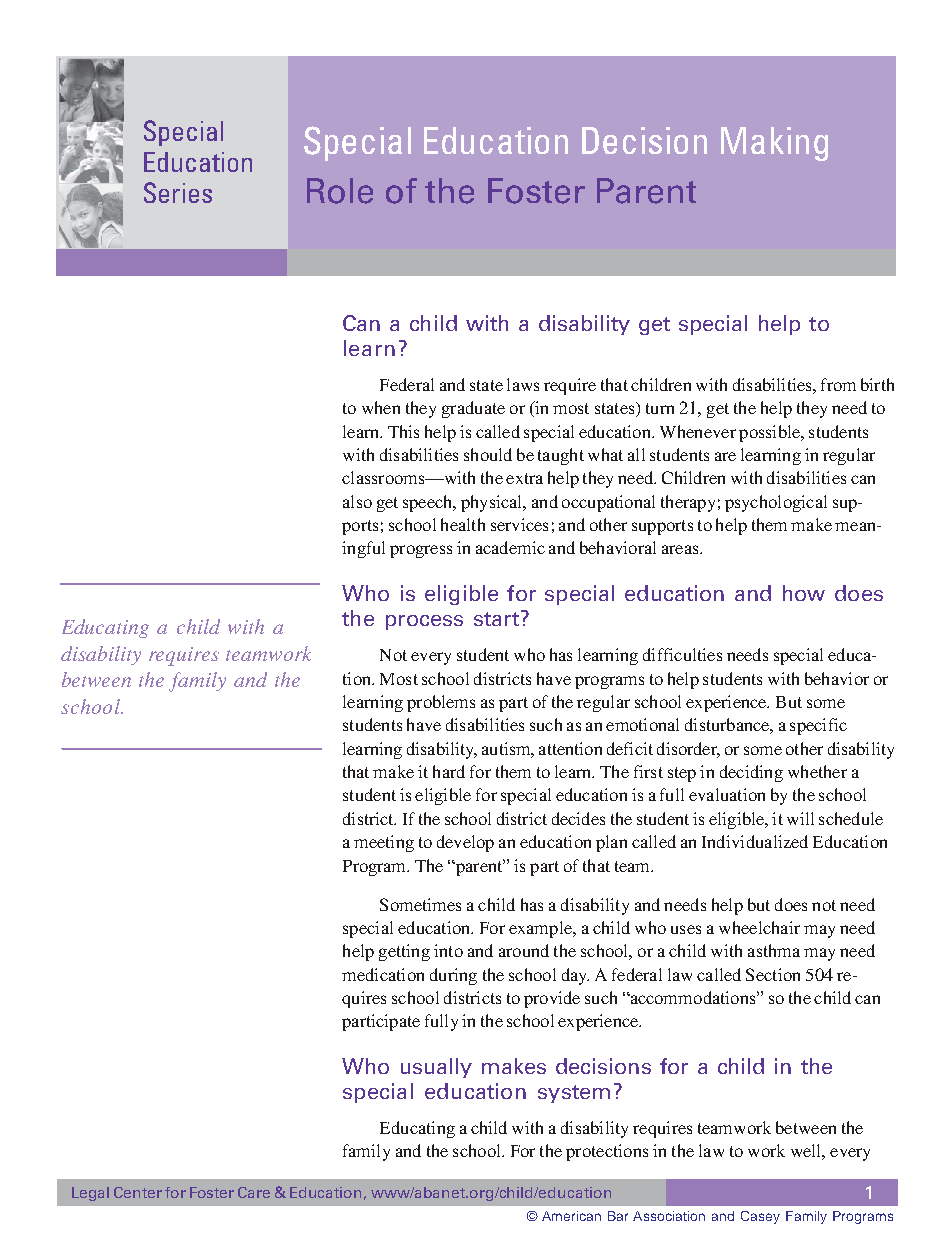  I want to click on American, so click(571, 1216).
